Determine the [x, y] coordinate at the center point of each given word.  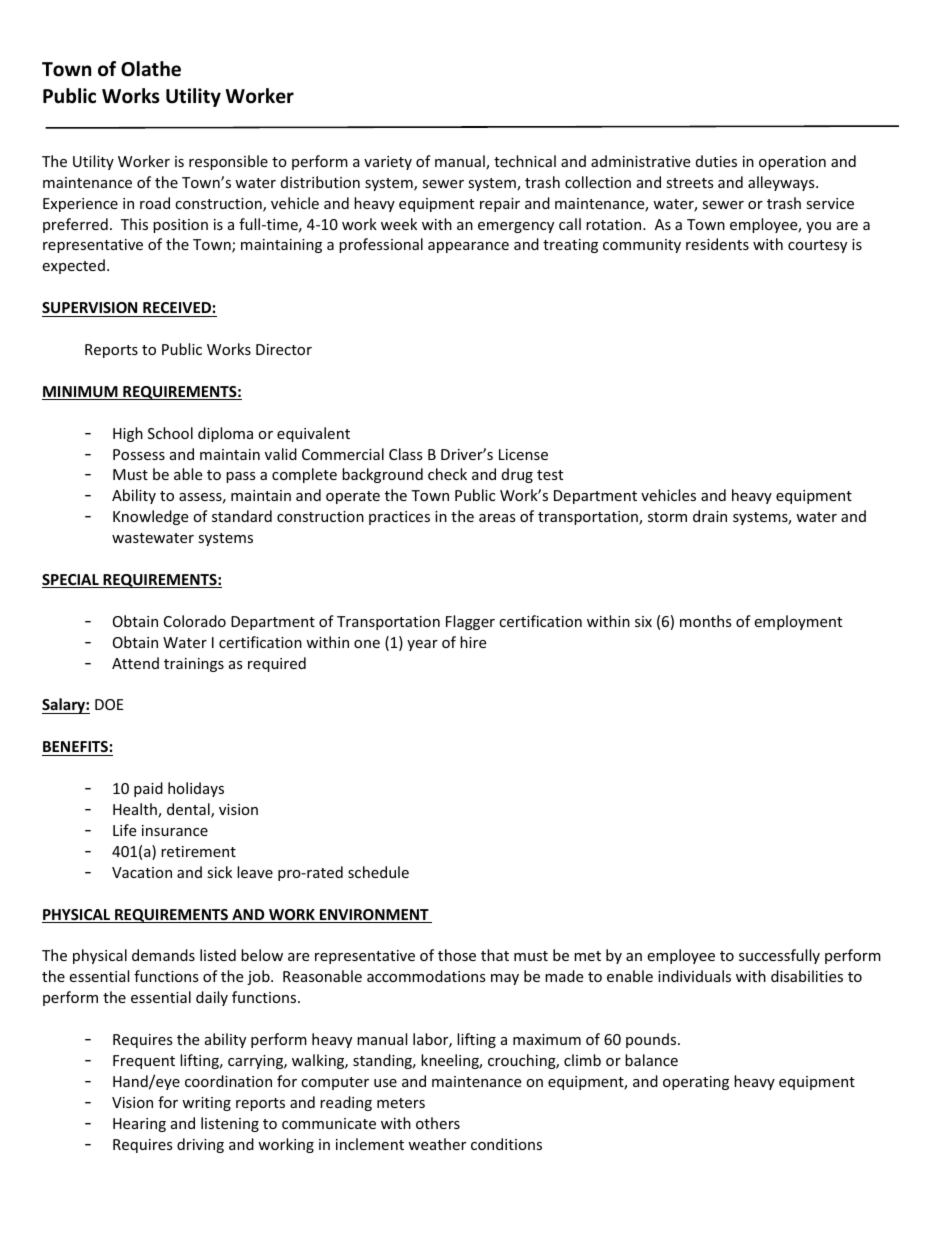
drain [710, 516]
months [706, 621]
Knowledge [150, 517]
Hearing [139, 1125]
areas [497, 518]
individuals [694, 976]
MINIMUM [81, 393]
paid [148, 789]
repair [500, 205]
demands [163, 955]
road [155, 203]
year [422, 645]
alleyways [782, 183]
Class [406, 454]
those [457, 955]
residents [717, 244]
